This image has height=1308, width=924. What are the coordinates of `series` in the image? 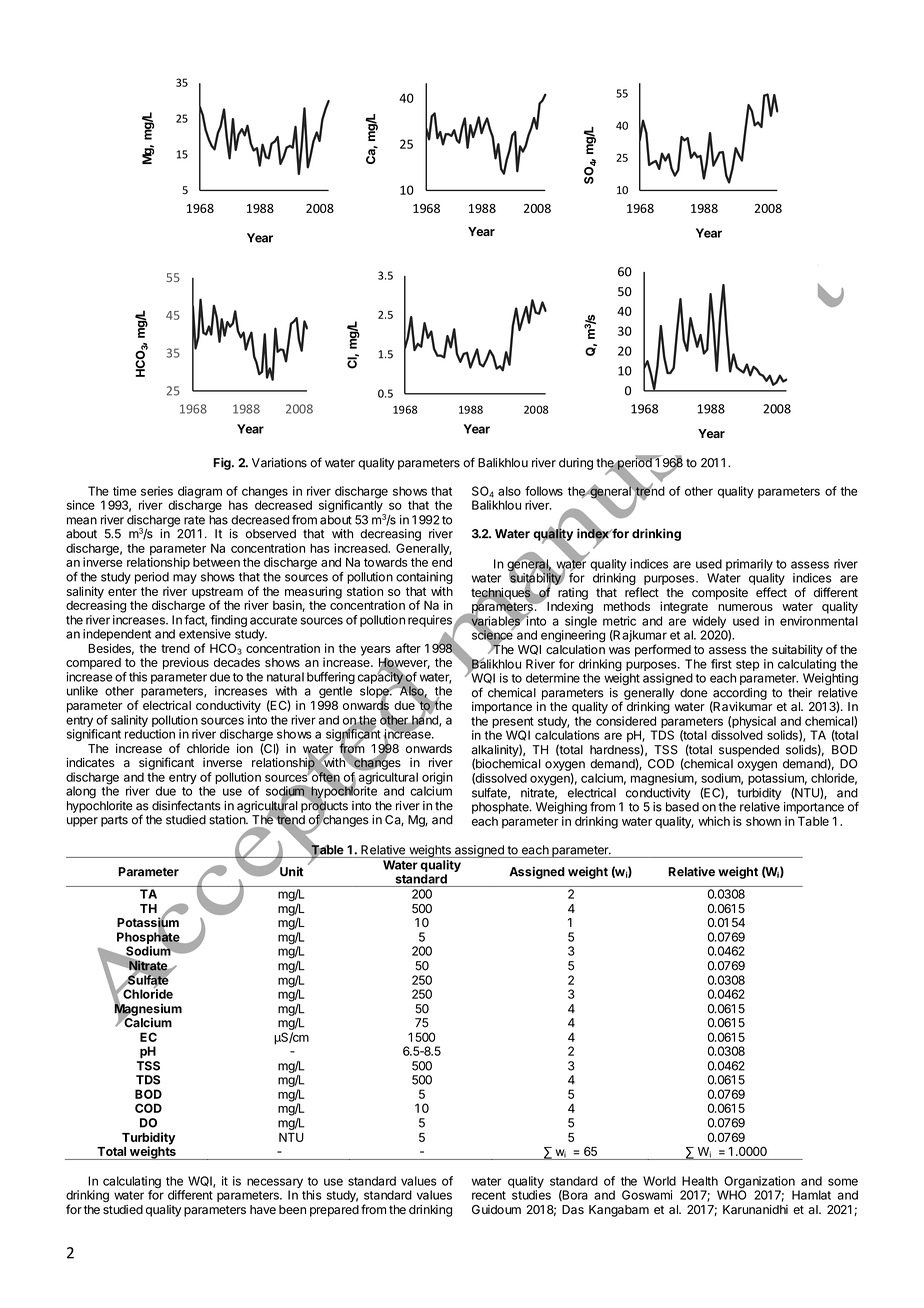 It's located at (157, 491).
